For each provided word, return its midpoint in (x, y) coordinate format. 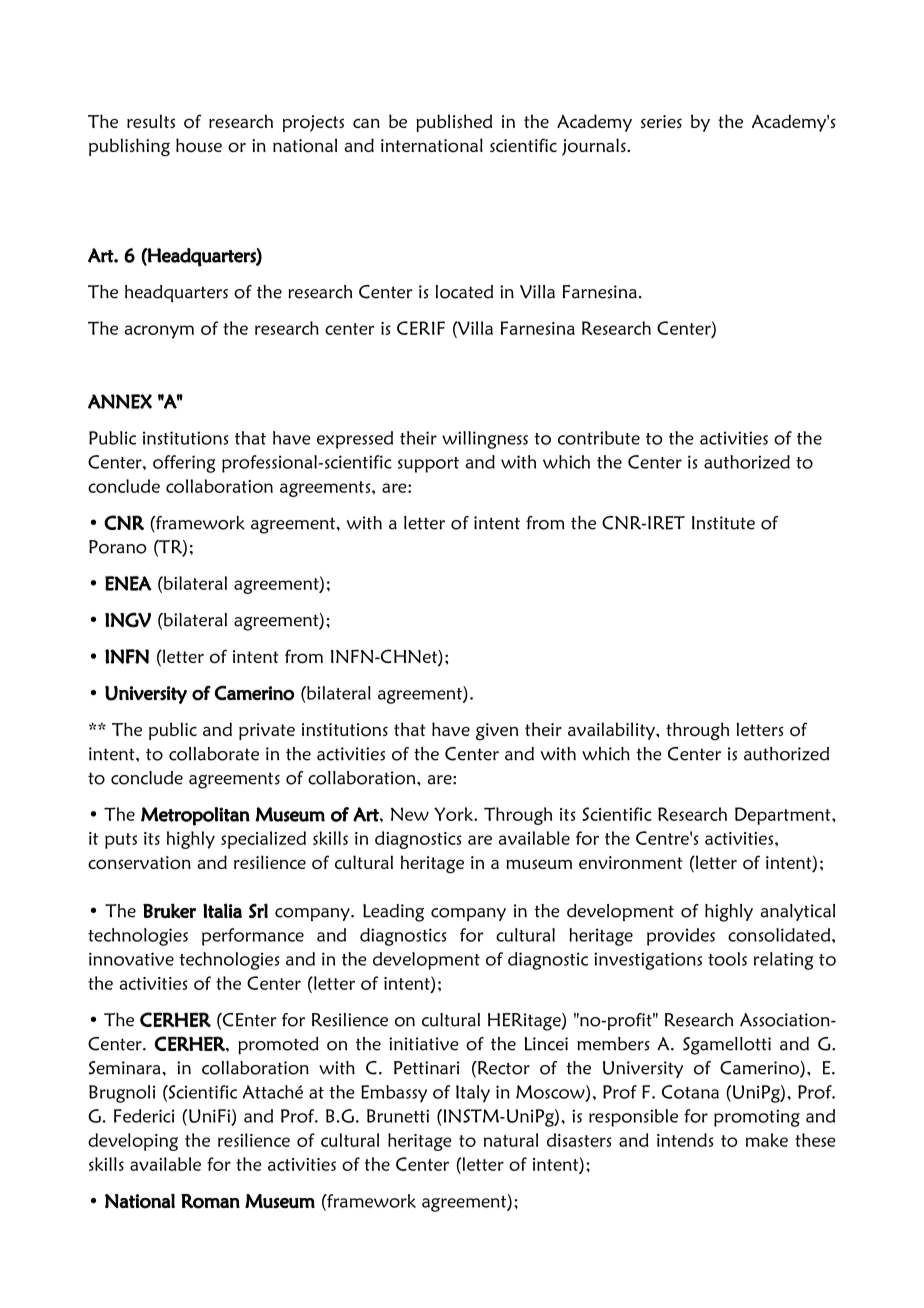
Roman (210, 1201)
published (454, 123)
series (661, 121)
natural (511, 1140)
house (199, 145)
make (767, 1140)
